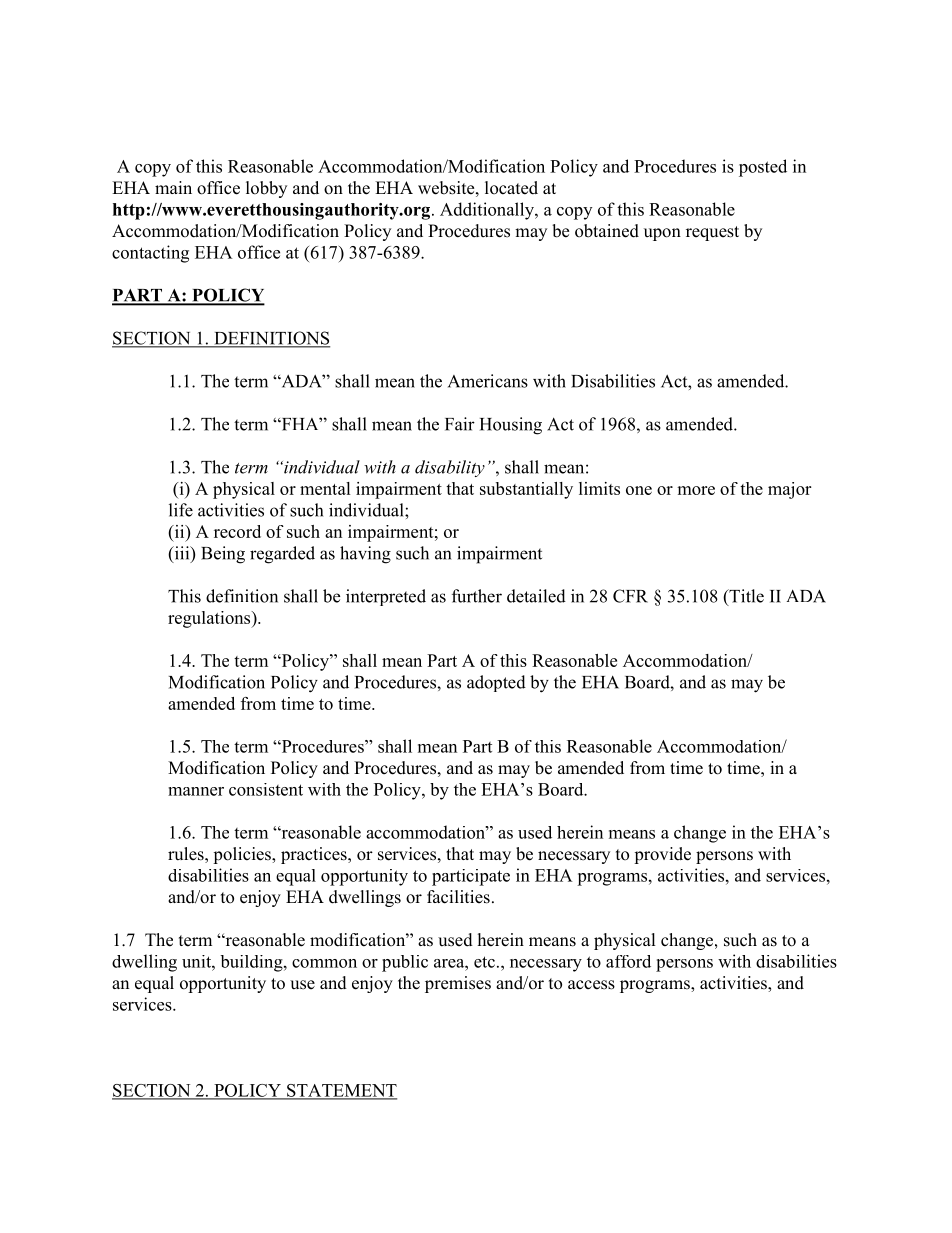 The image size is (952, 1233). I want to click on Title, so click(745, 597).
